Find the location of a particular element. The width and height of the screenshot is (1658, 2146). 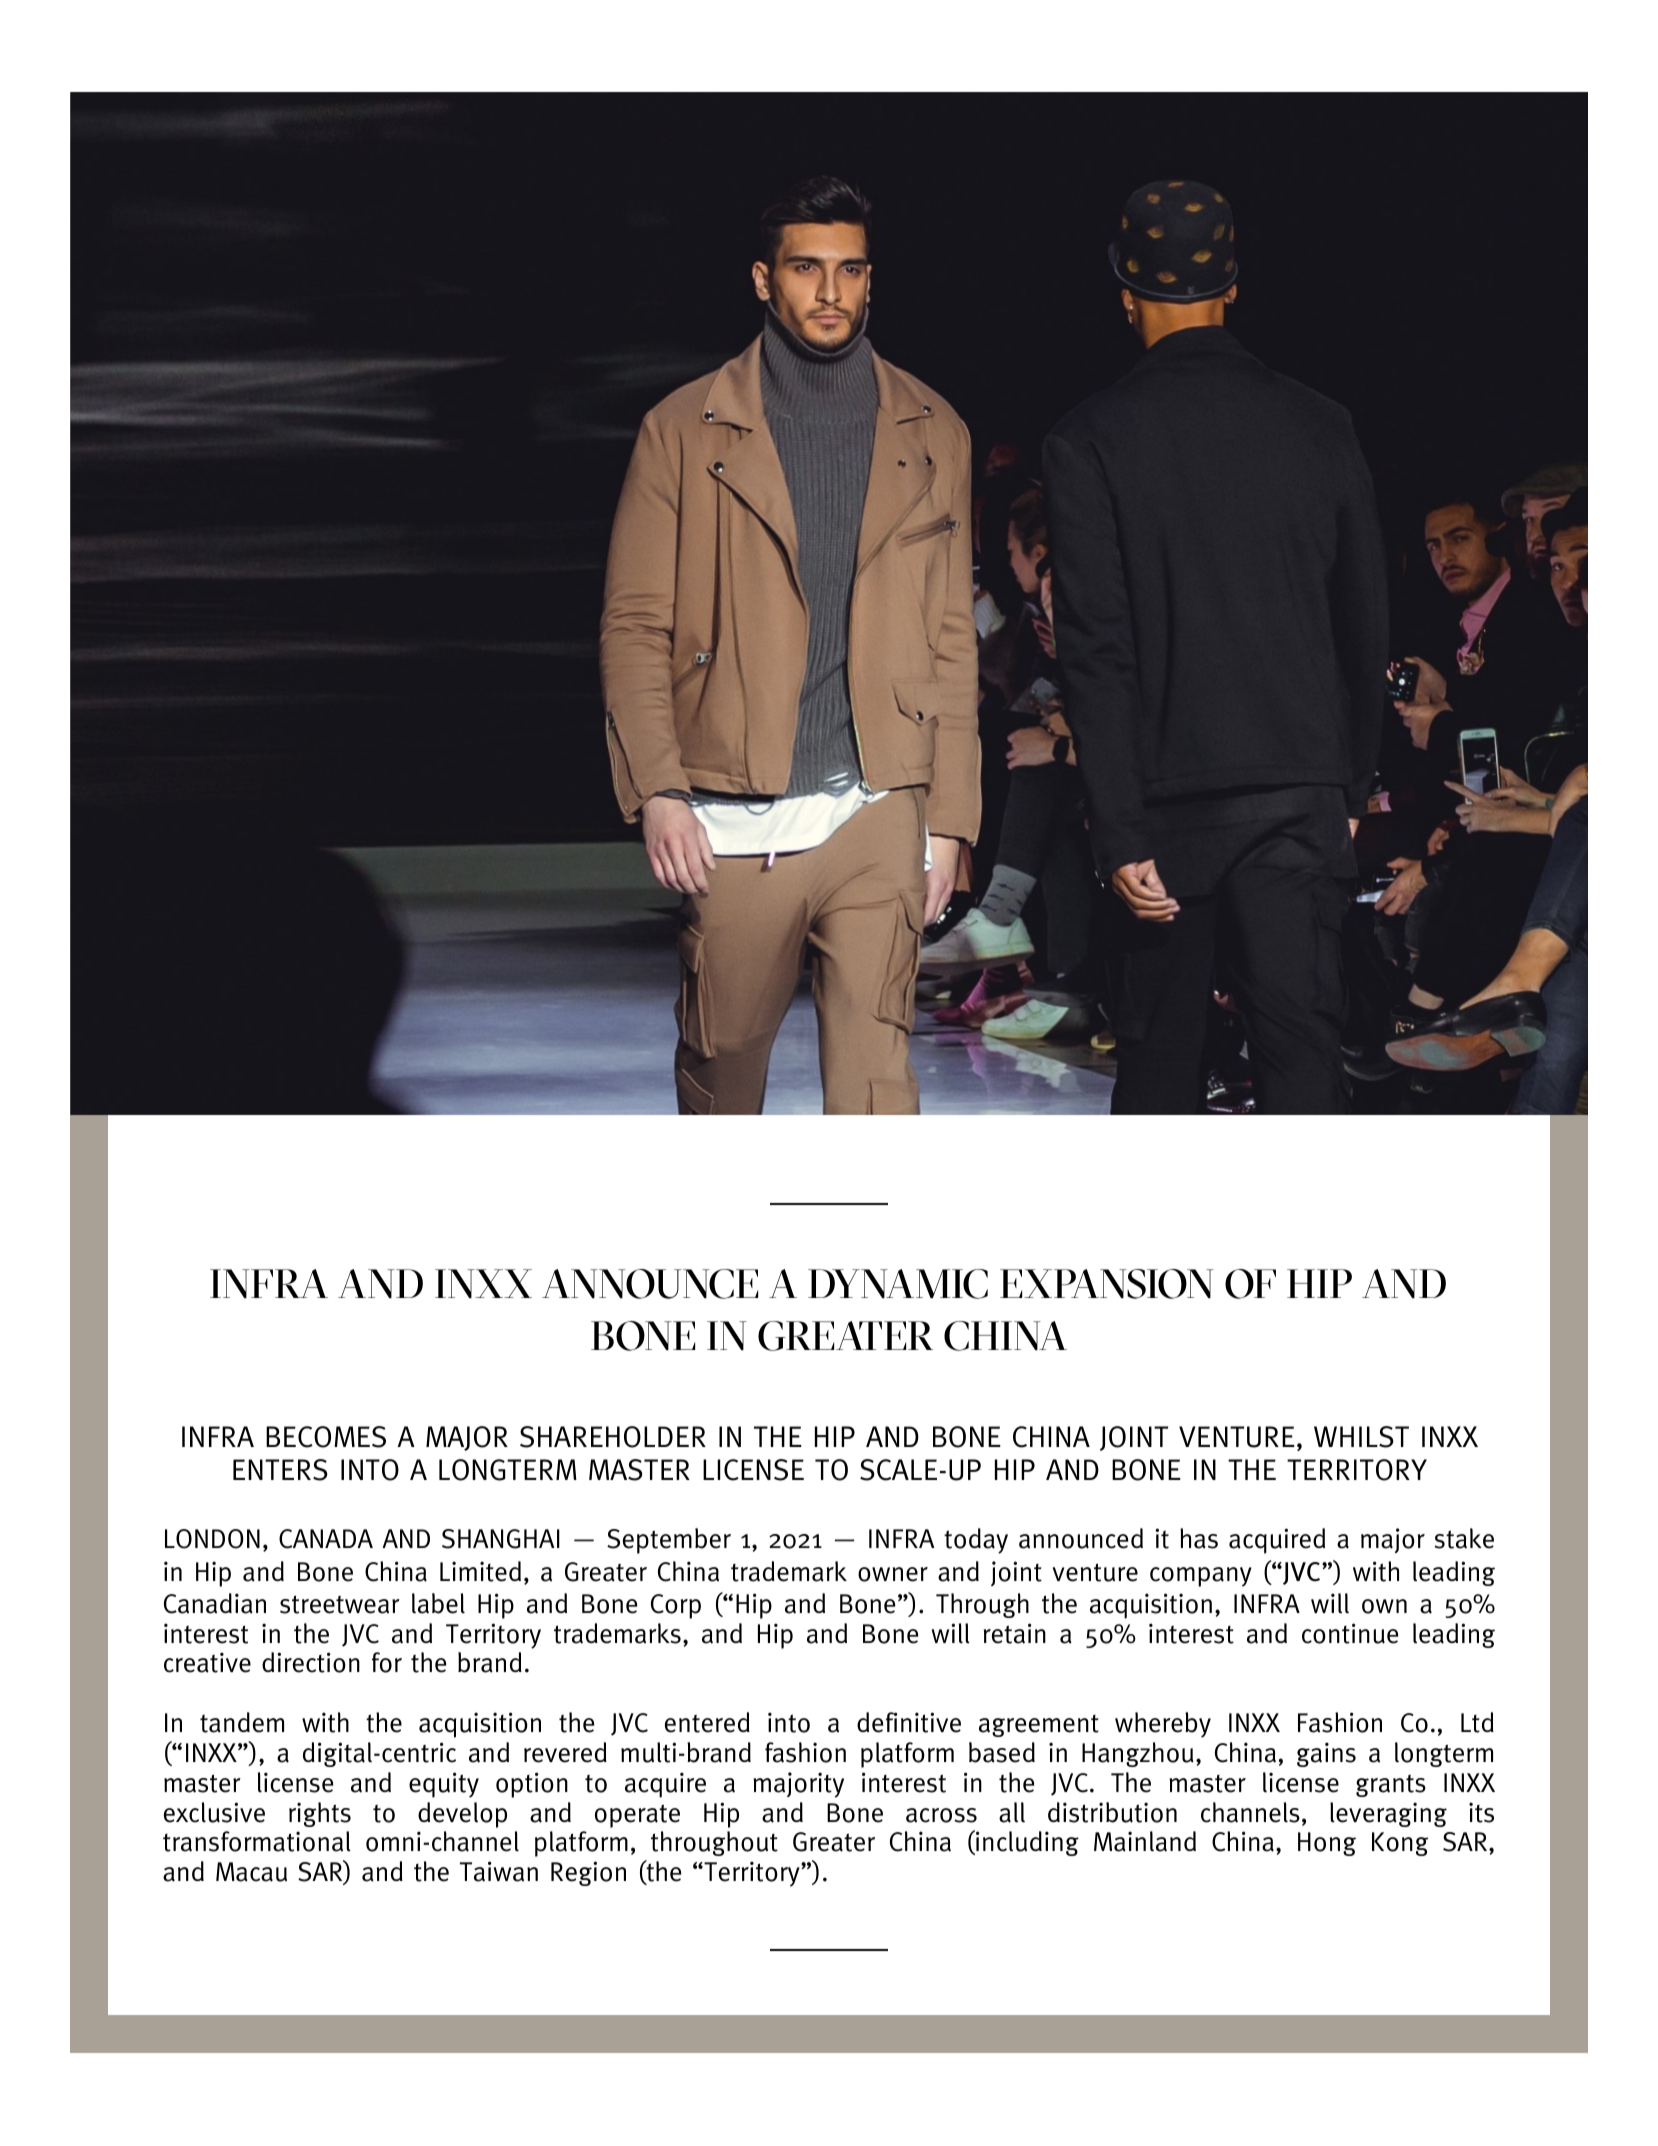

SHAREHOLDER is located at coordinates (613, 1437).
